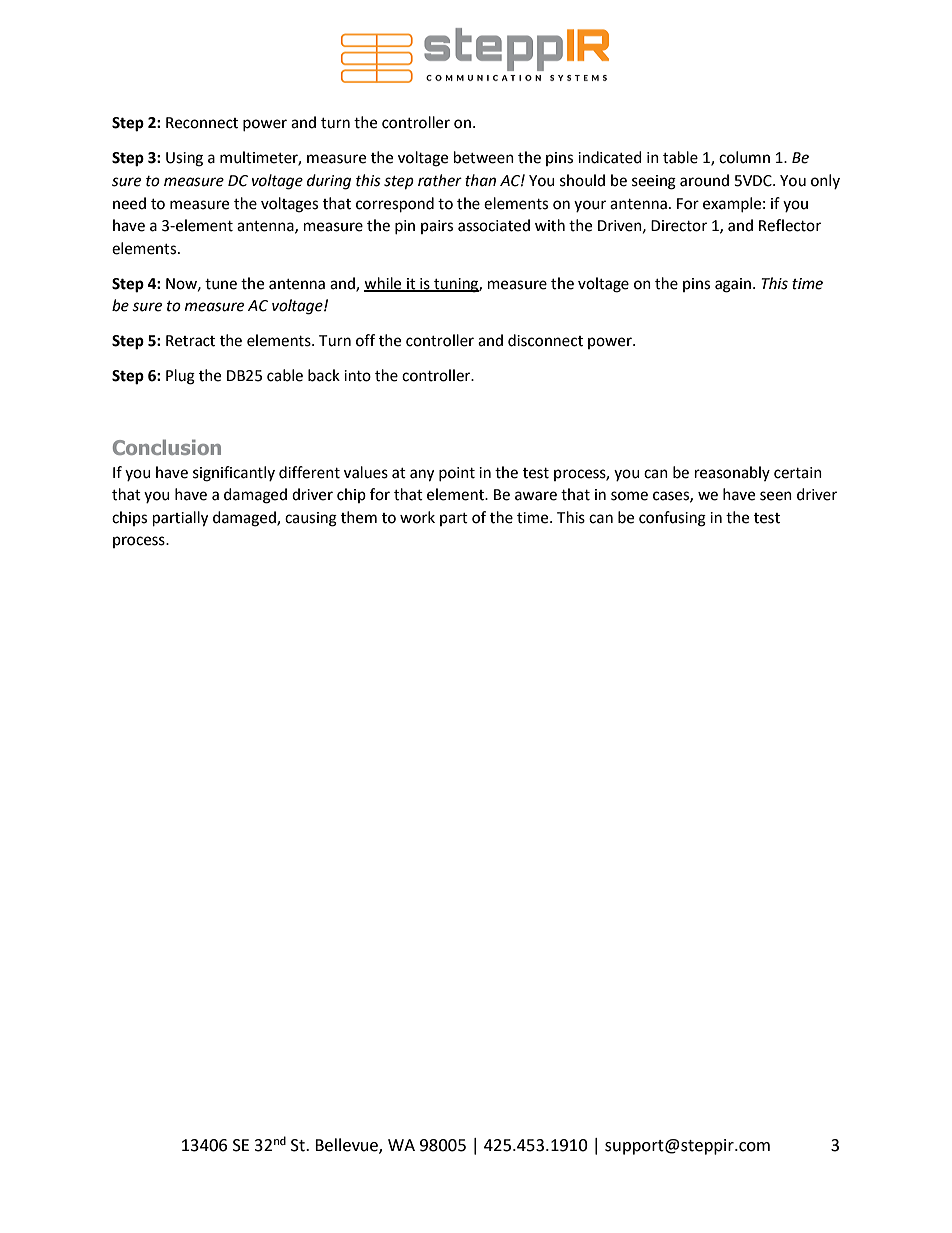 The image size is (952, 1233). What do you see at coordinates (484, 157) in the screenshot?
I see `between` at bounding box center [484, 157].
